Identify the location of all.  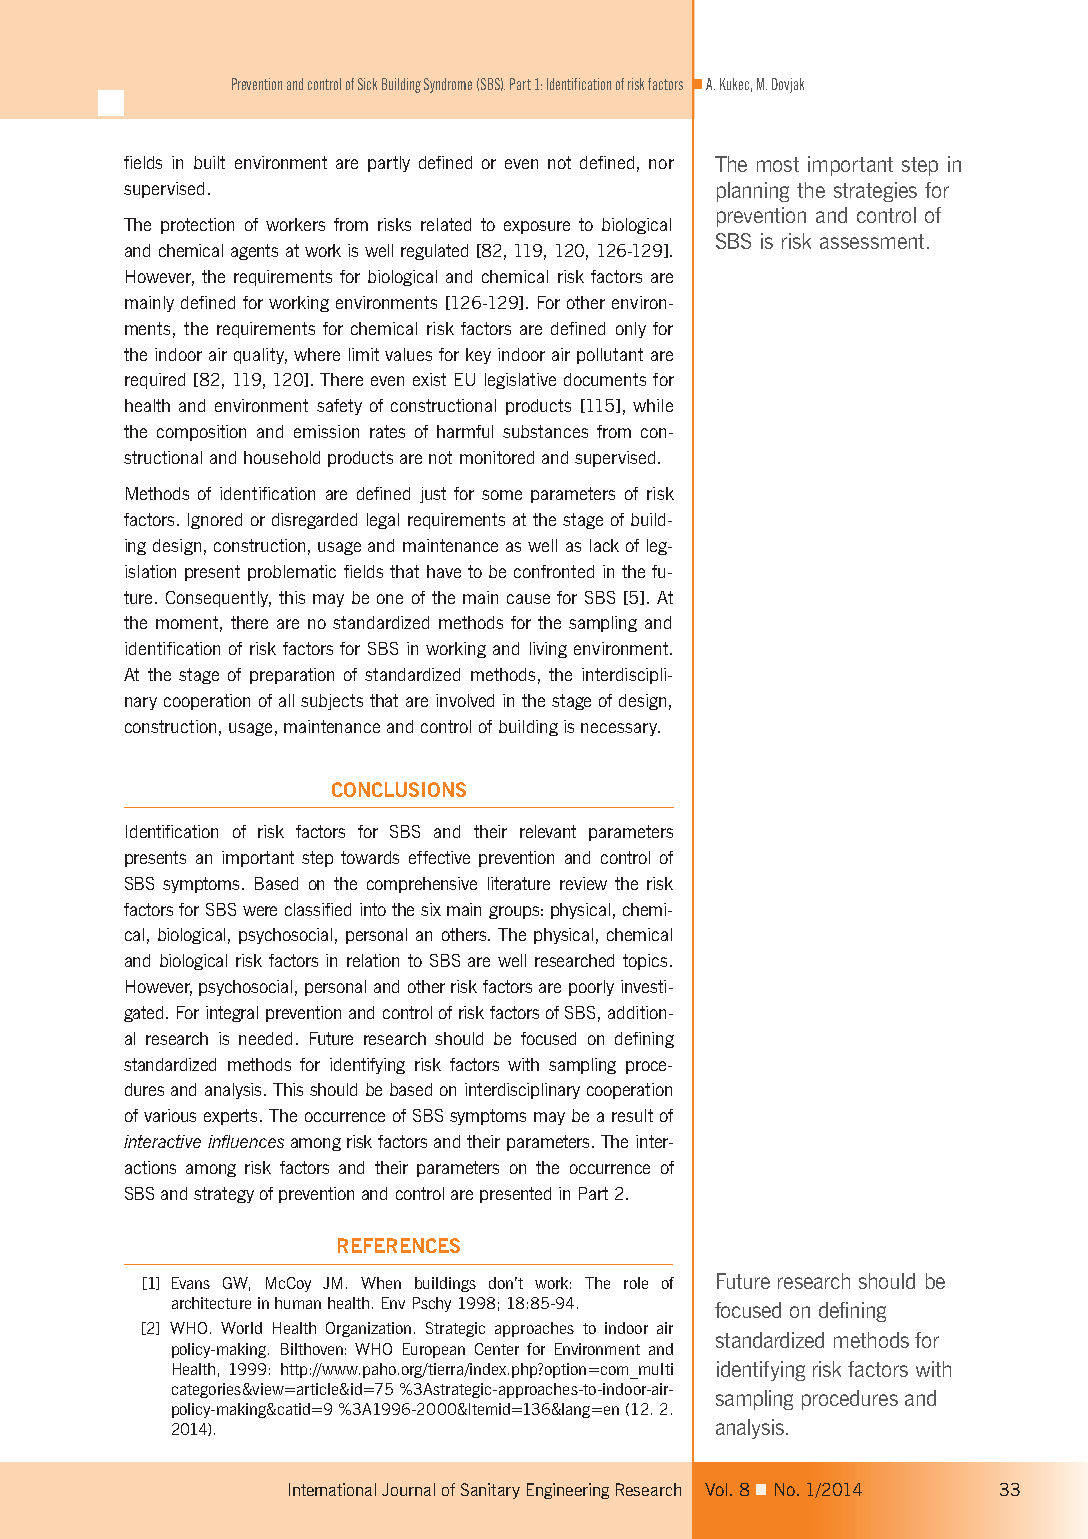
(286, 700).
